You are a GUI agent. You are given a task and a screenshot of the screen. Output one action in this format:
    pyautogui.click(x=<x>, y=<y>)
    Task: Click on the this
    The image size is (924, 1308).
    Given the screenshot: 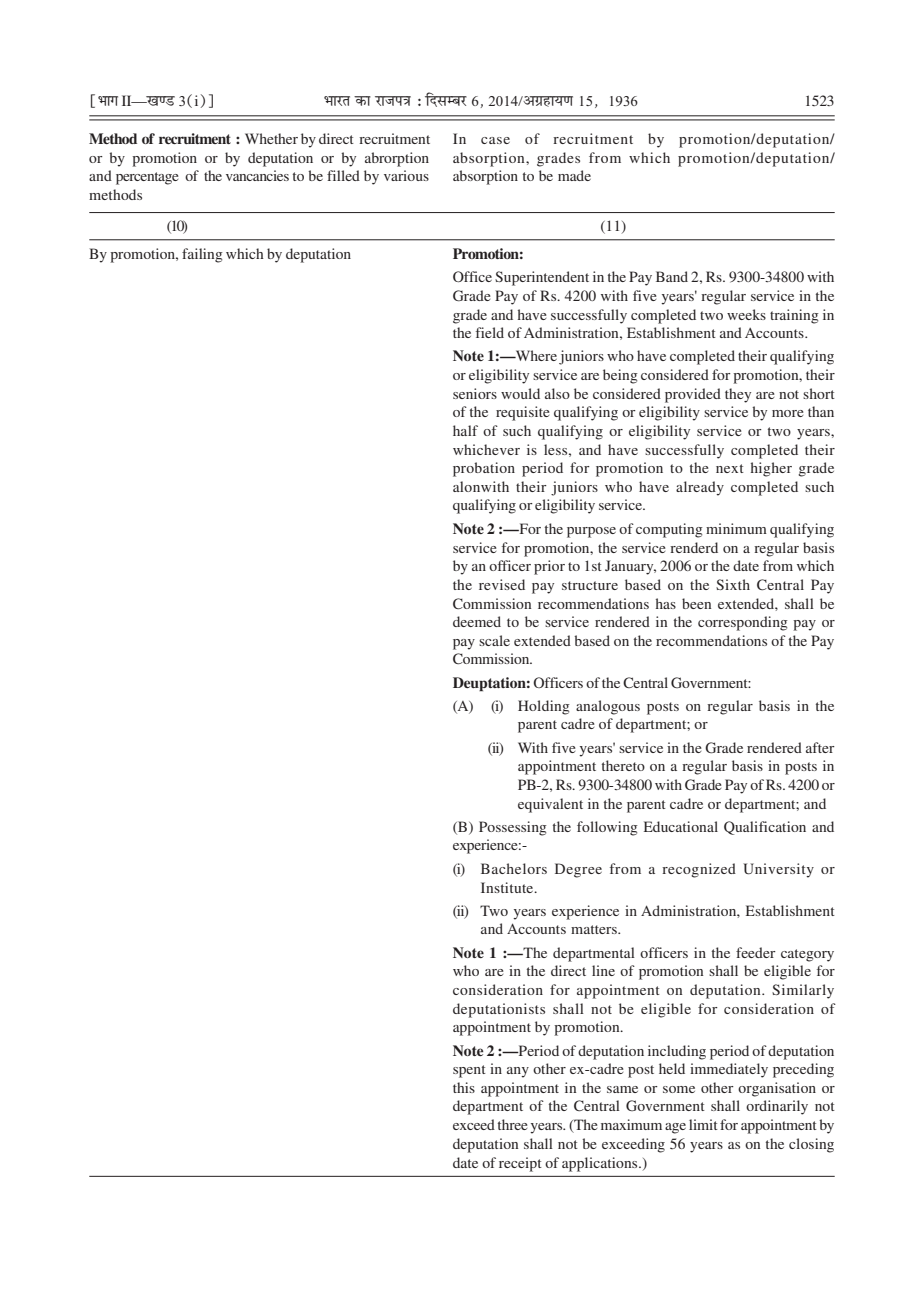 What is the action you would take?
    pyautogui.click(x=464, y=1087)
